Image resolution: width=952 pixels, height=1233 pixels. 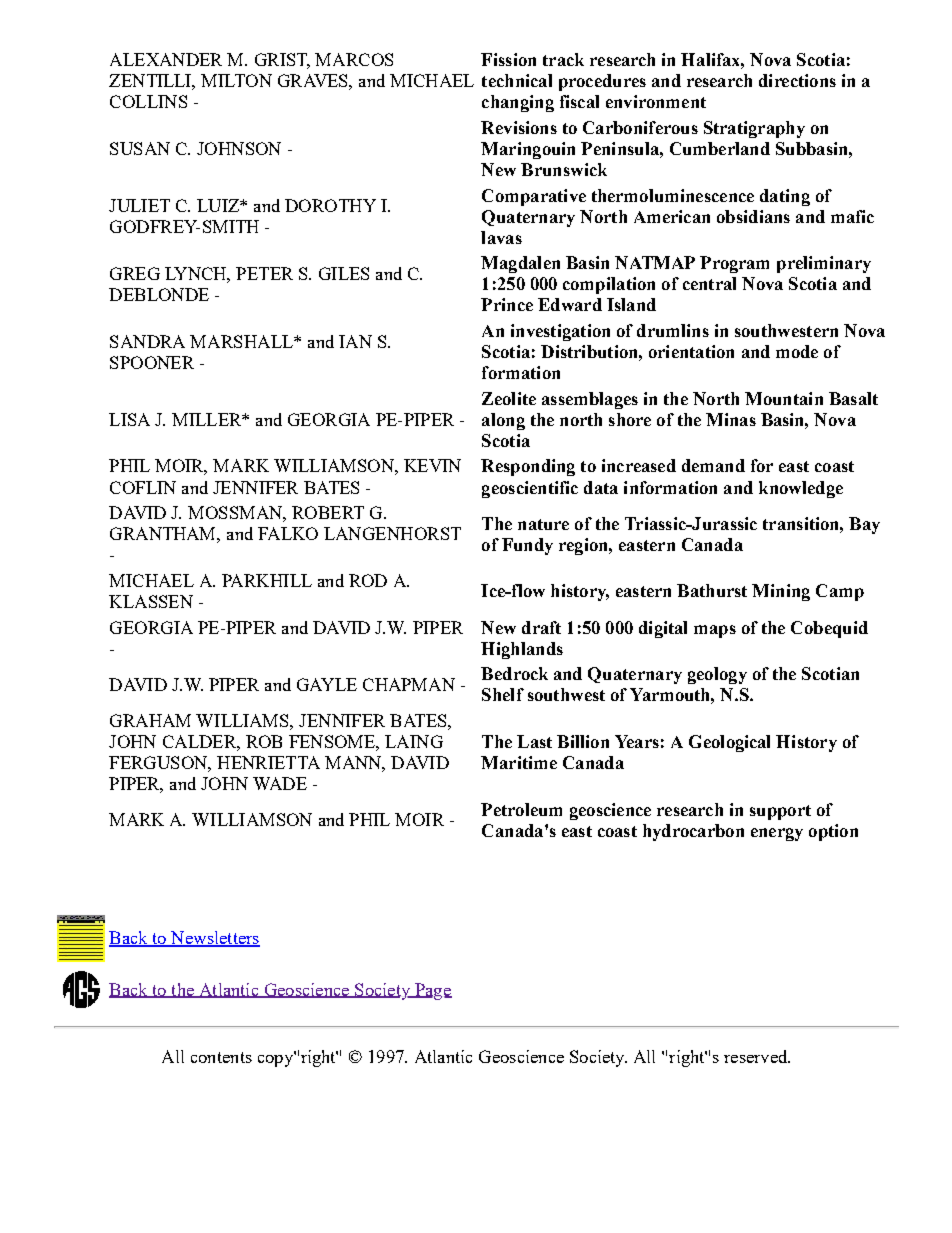 What do you see at coordinates (543, 524) in the screenshot?
I see `nature` at bounding box center [543, 524].
